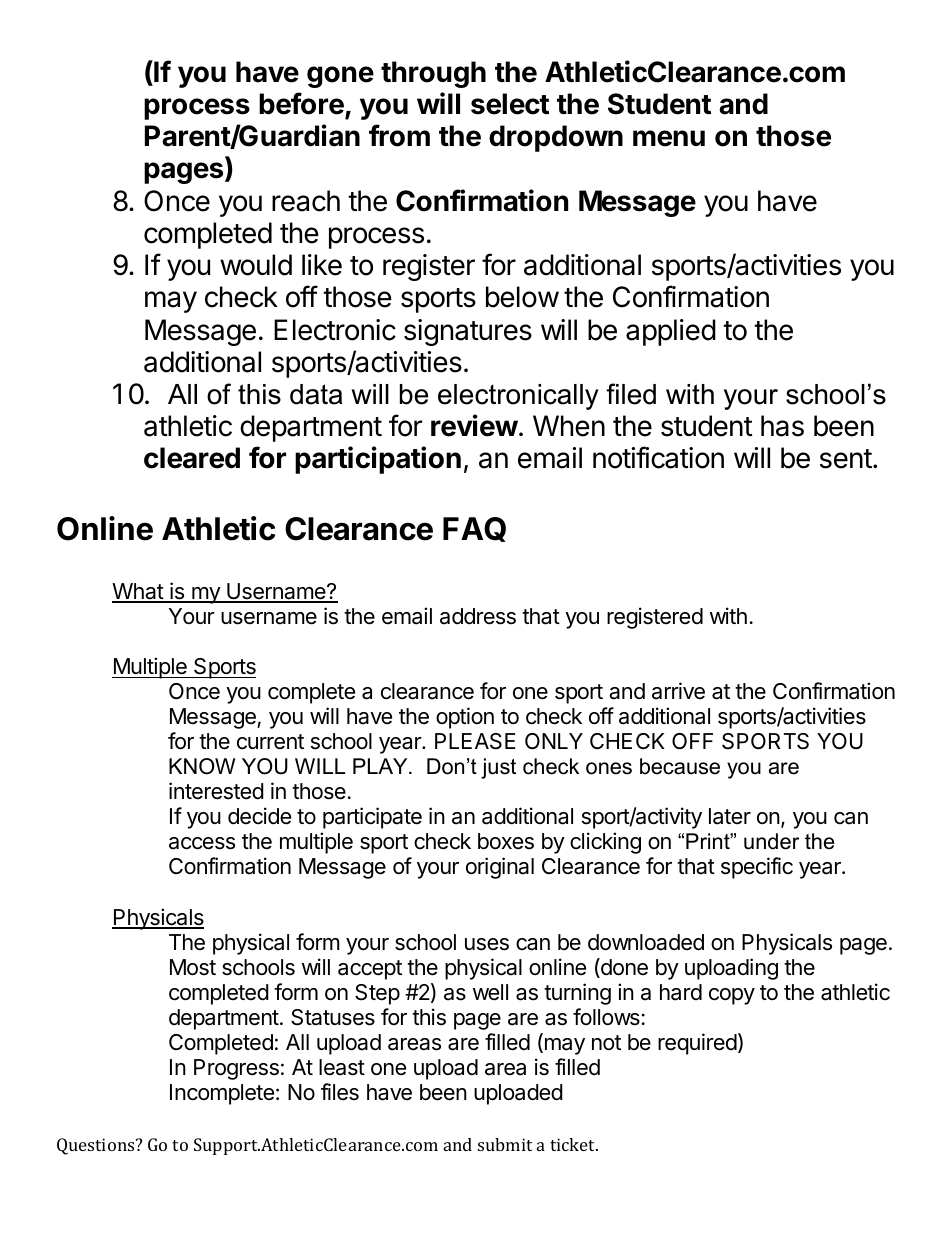 This screenshot has height=1233, width=952. I want to click on select, so click(510, 104).
